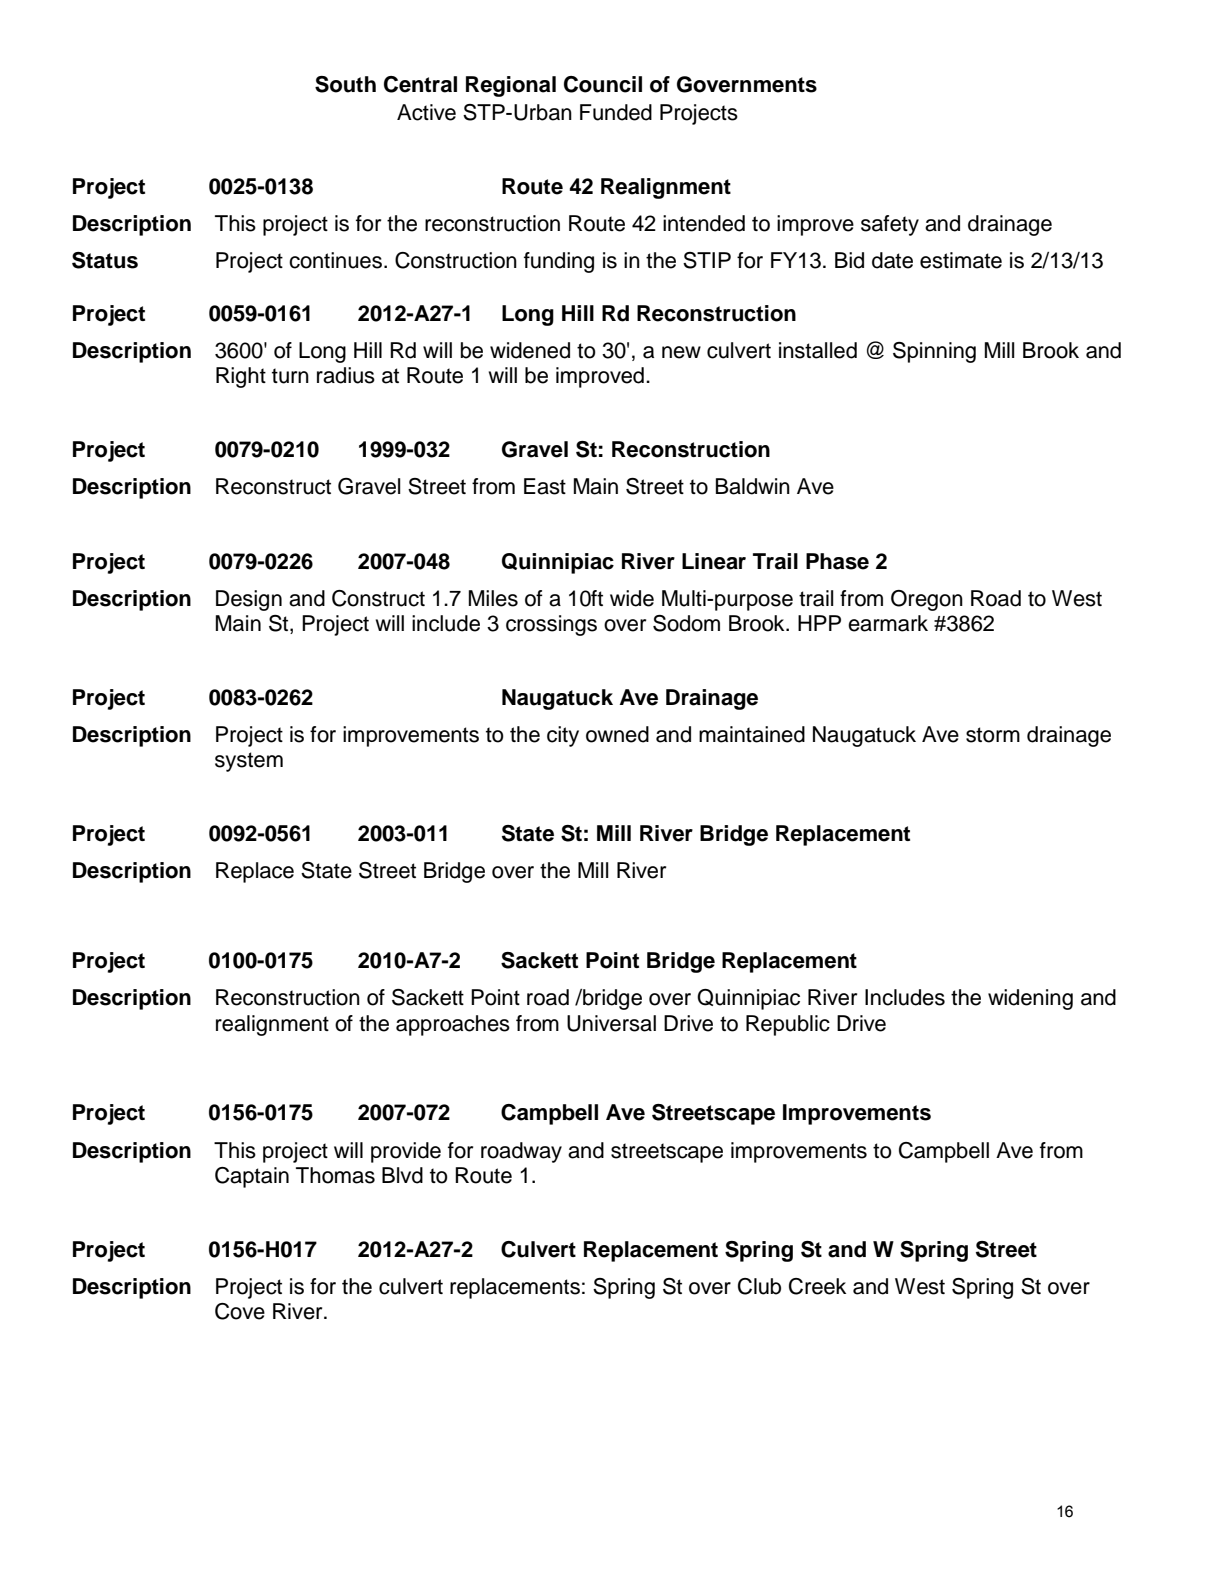  Describe the element at coordinates (788, 1025) in the screenshot. I see `Republic` at that location.
